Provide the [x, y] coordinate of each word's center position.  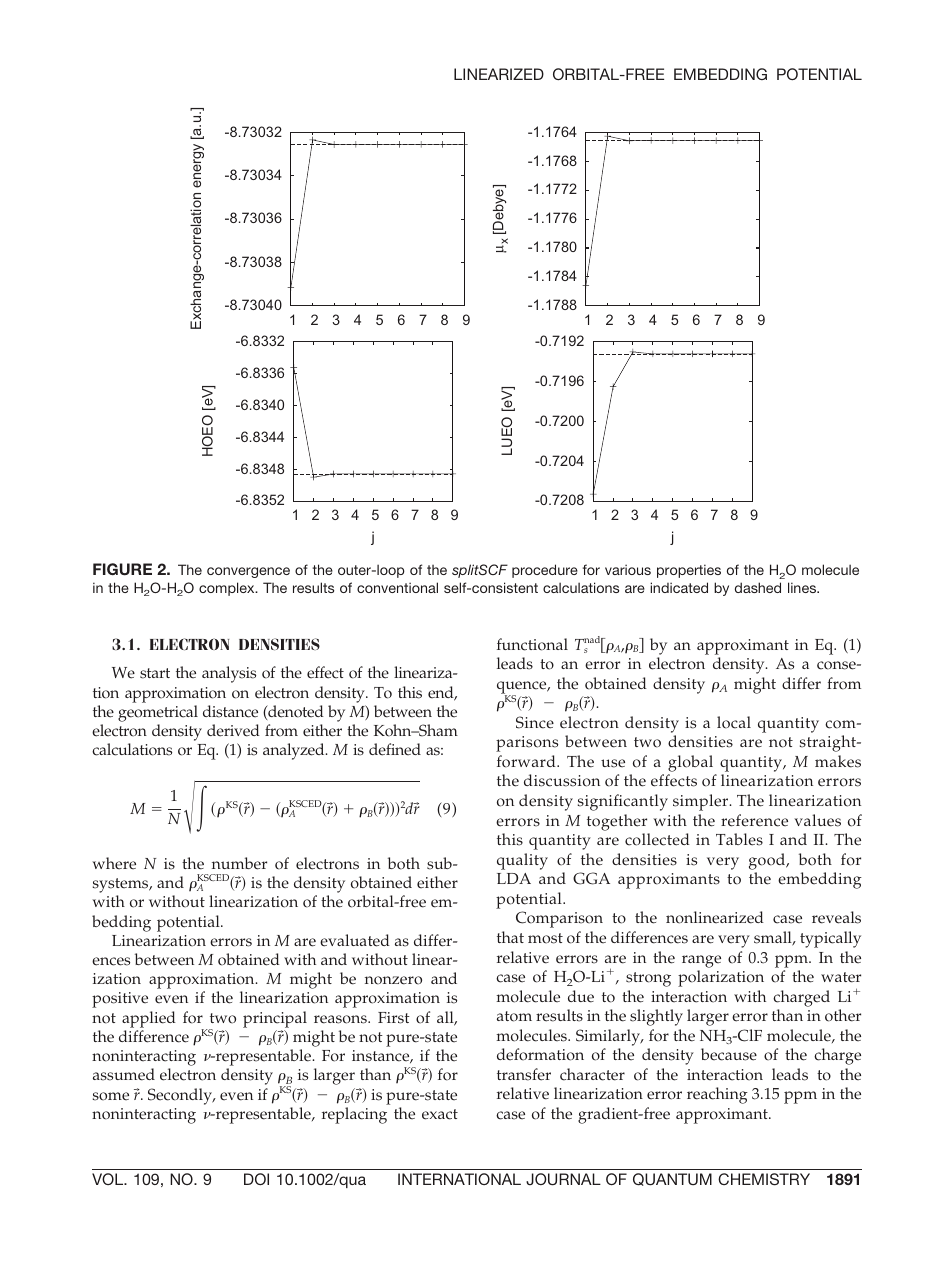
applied [149, 1019]
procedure [545, 571]
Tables [739, 839]
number [239, 863]
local [734, 722]
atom [514, 1016]
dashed [758, 587]
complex [228, 589]
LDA [514, 878]
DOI [256, 1179]
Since [535, 722]
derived [233, 730]
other [843, 1015]
